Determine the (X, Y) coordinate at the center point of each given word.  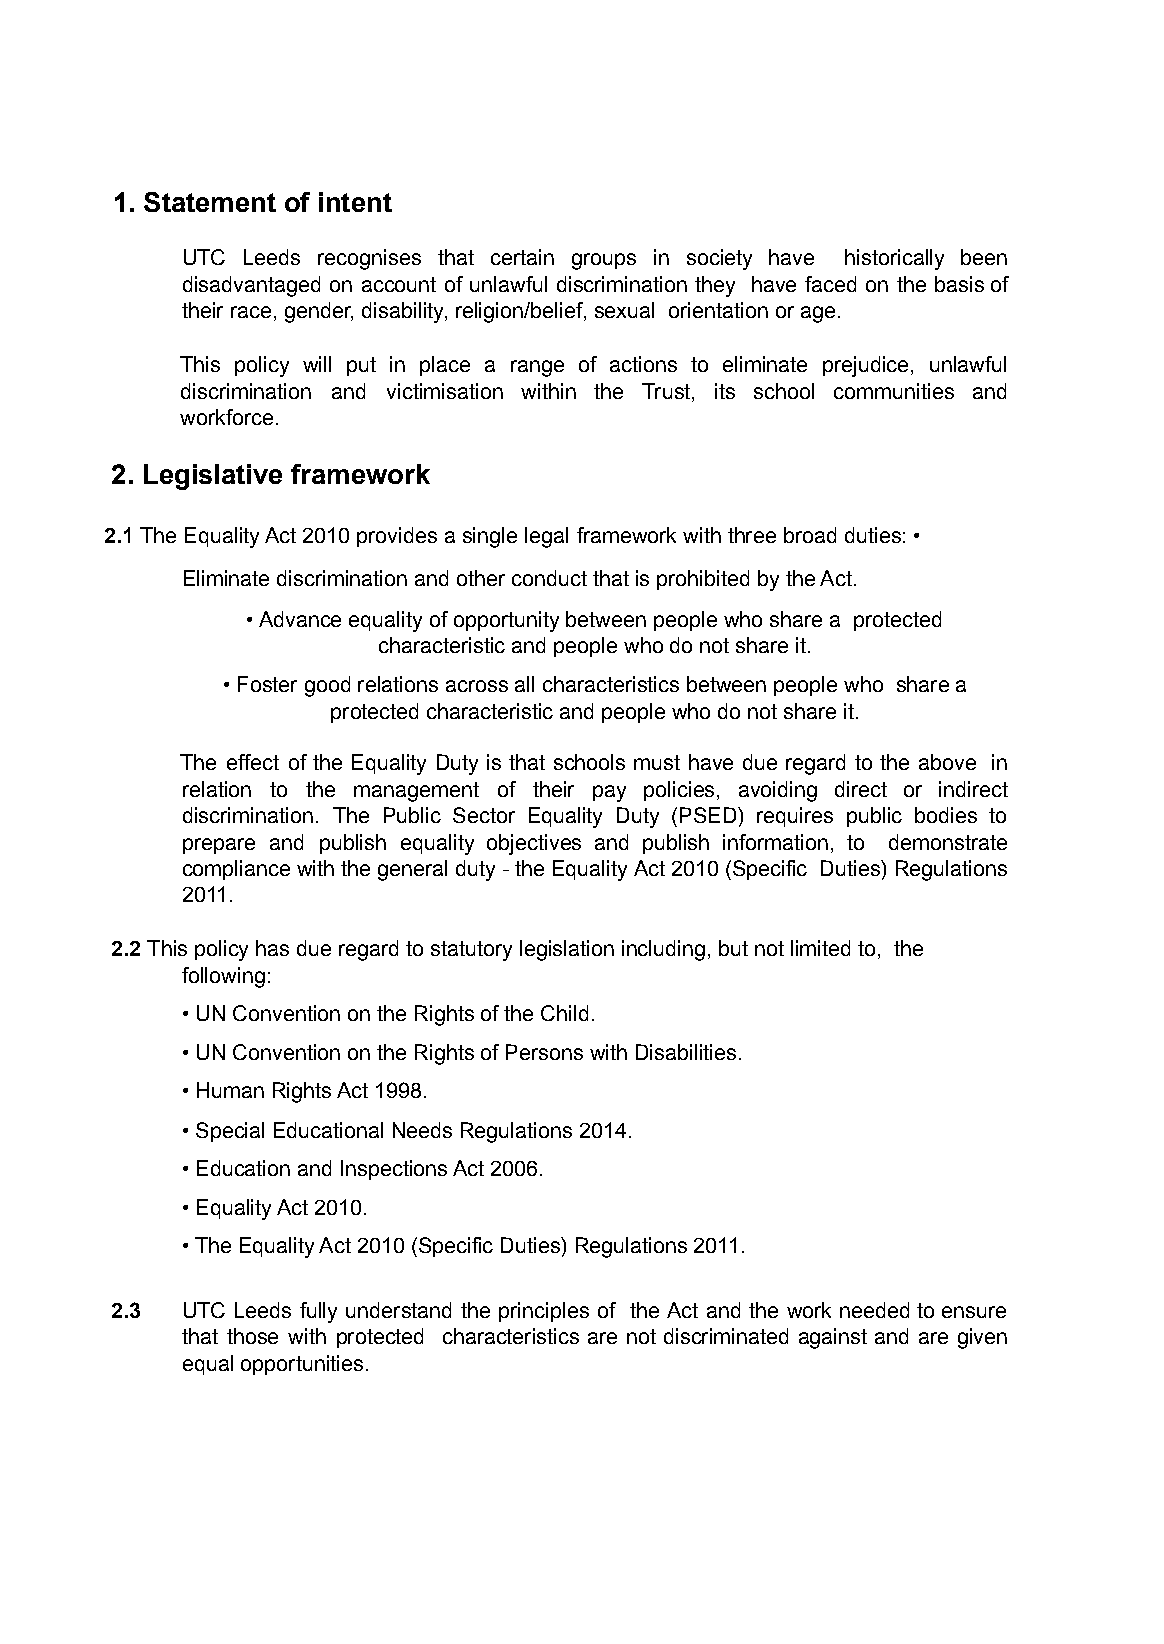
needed (874, 1310)
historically (894, 259)
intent (355, 202)
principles (544, 1312)
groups (604, 261)
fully (318, 1312)
